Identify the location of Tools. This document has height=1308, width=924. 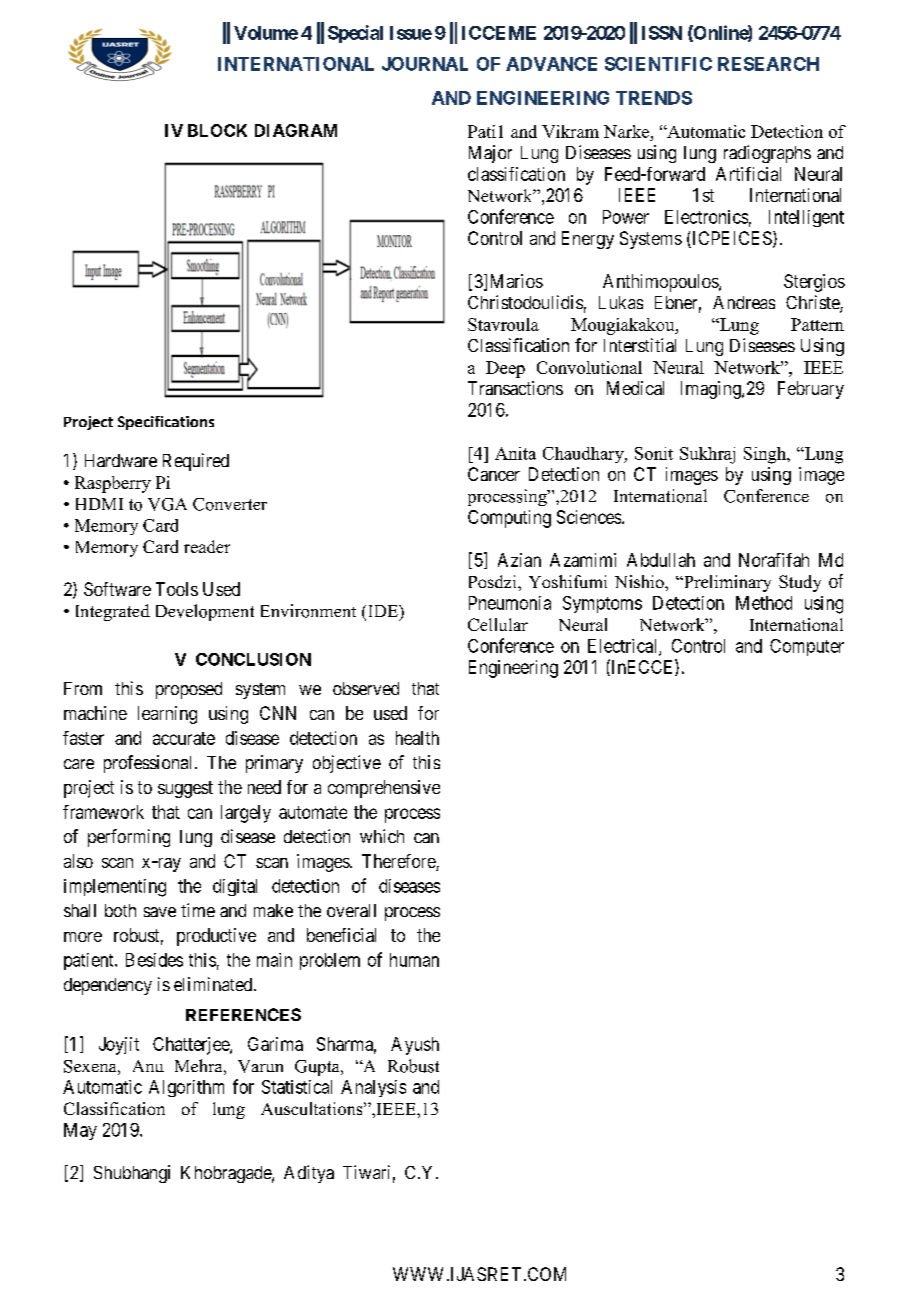
(177, 589).
